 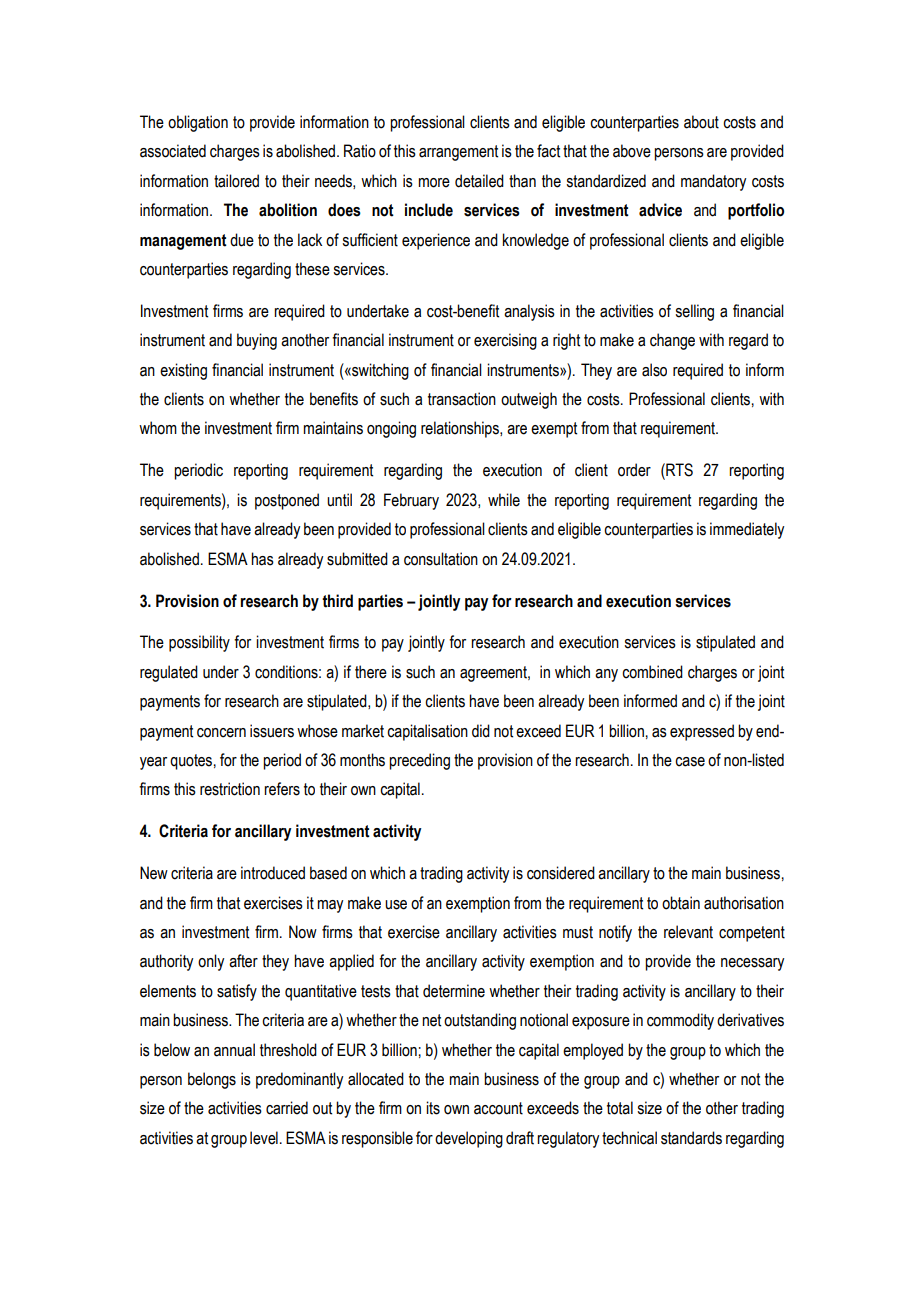 I want to click on transaction, so click(x=462, y=399).
